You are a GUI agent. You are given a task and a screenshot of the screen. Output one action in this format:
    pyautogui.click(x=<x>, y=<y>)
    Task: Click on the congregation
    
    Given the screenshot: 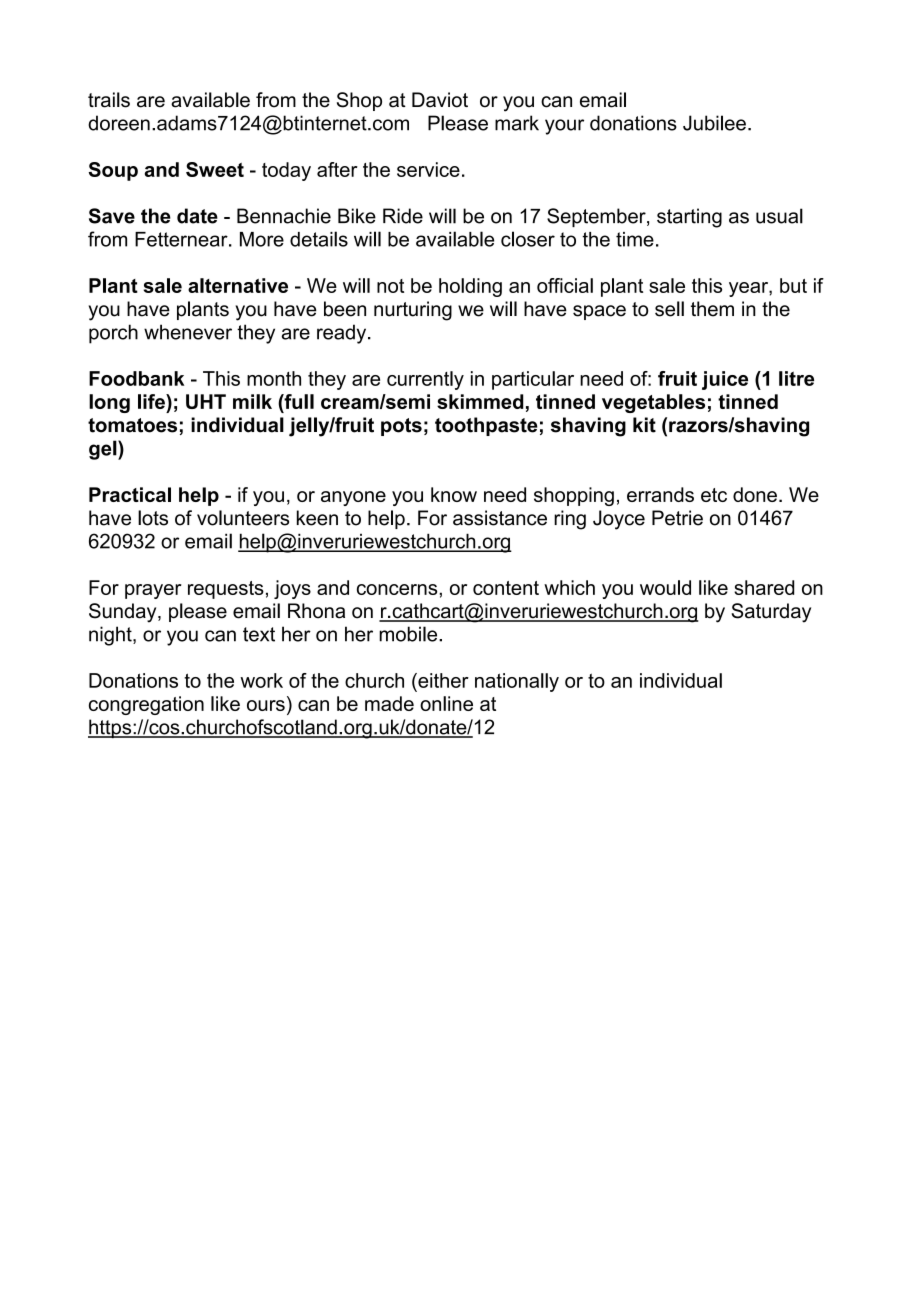 What is the action you would take?
    pyautogui.click(x=146, y=705)
